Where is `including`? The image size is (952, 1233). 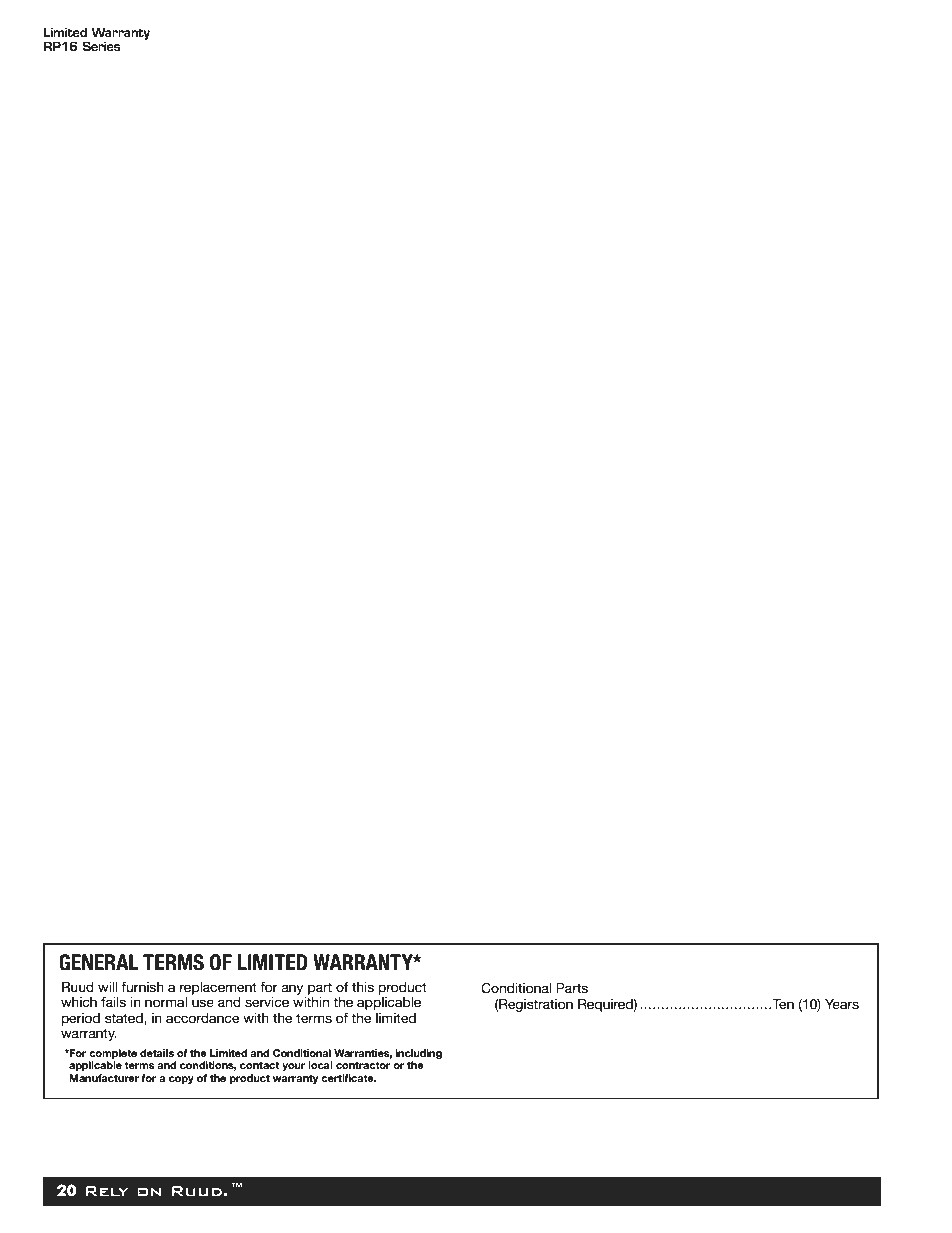 including is located at coordinates (419, 1054).
